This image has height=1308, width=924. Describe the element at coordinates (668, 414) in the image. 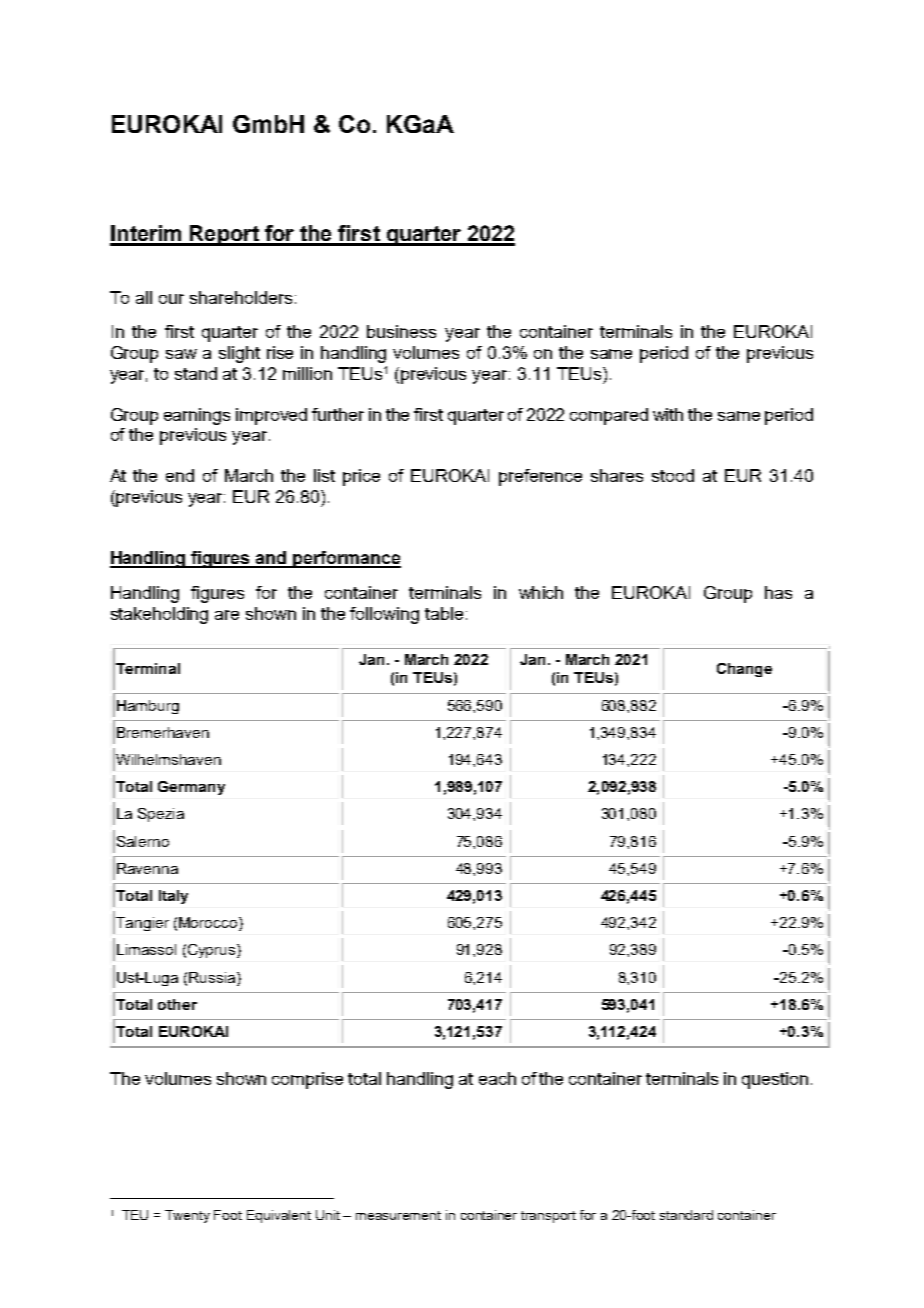

I see `with` at that location.
